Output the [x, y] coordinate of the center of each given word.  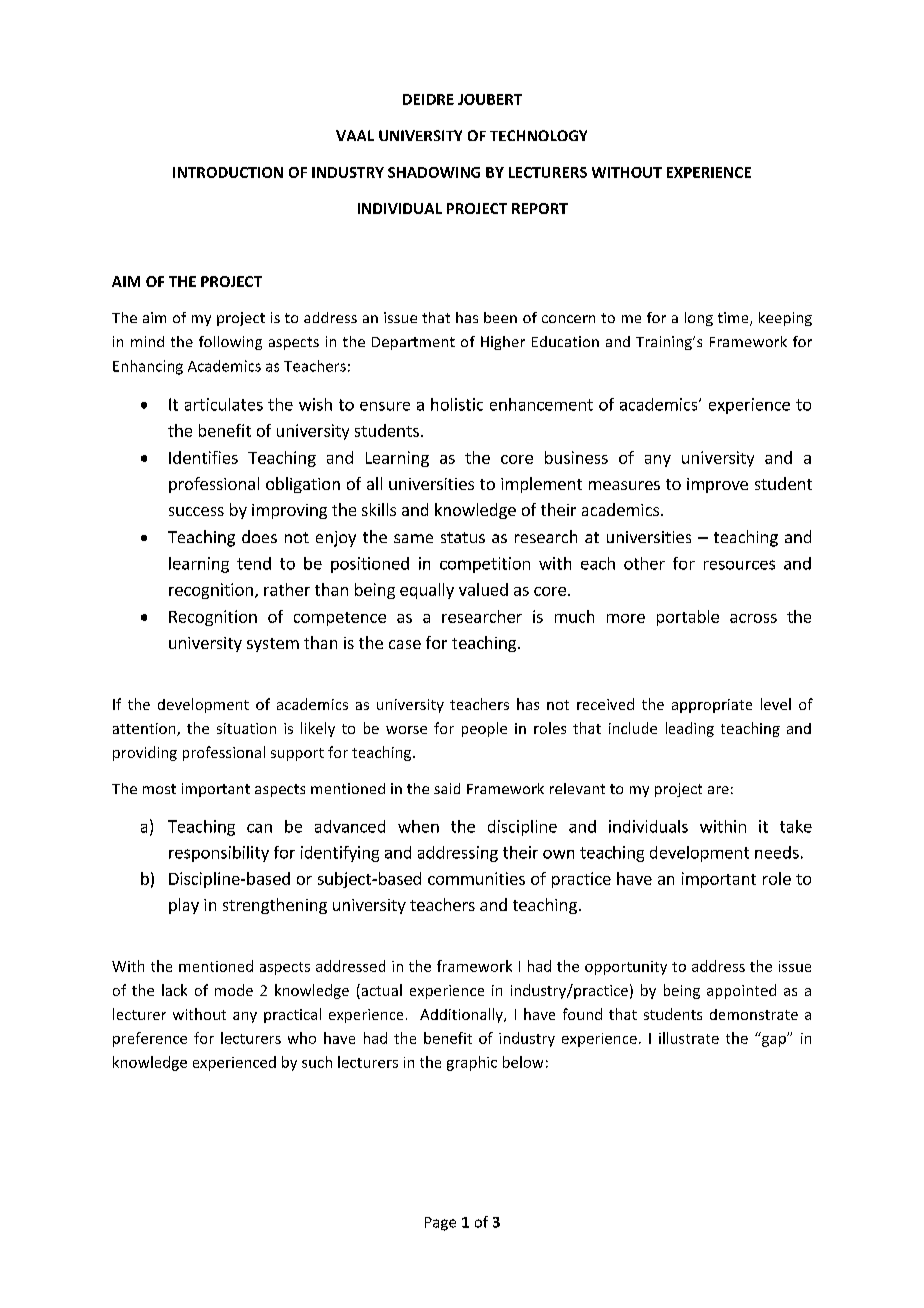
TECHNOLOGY [538, 135]
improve [717, 485]
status [463, 537]
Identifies [203, 457]
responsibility [219, 854]
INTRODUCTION [228, 172]
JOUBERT [490, 99]
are [718, 790]
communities [476, 878]
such [317, 1062]
